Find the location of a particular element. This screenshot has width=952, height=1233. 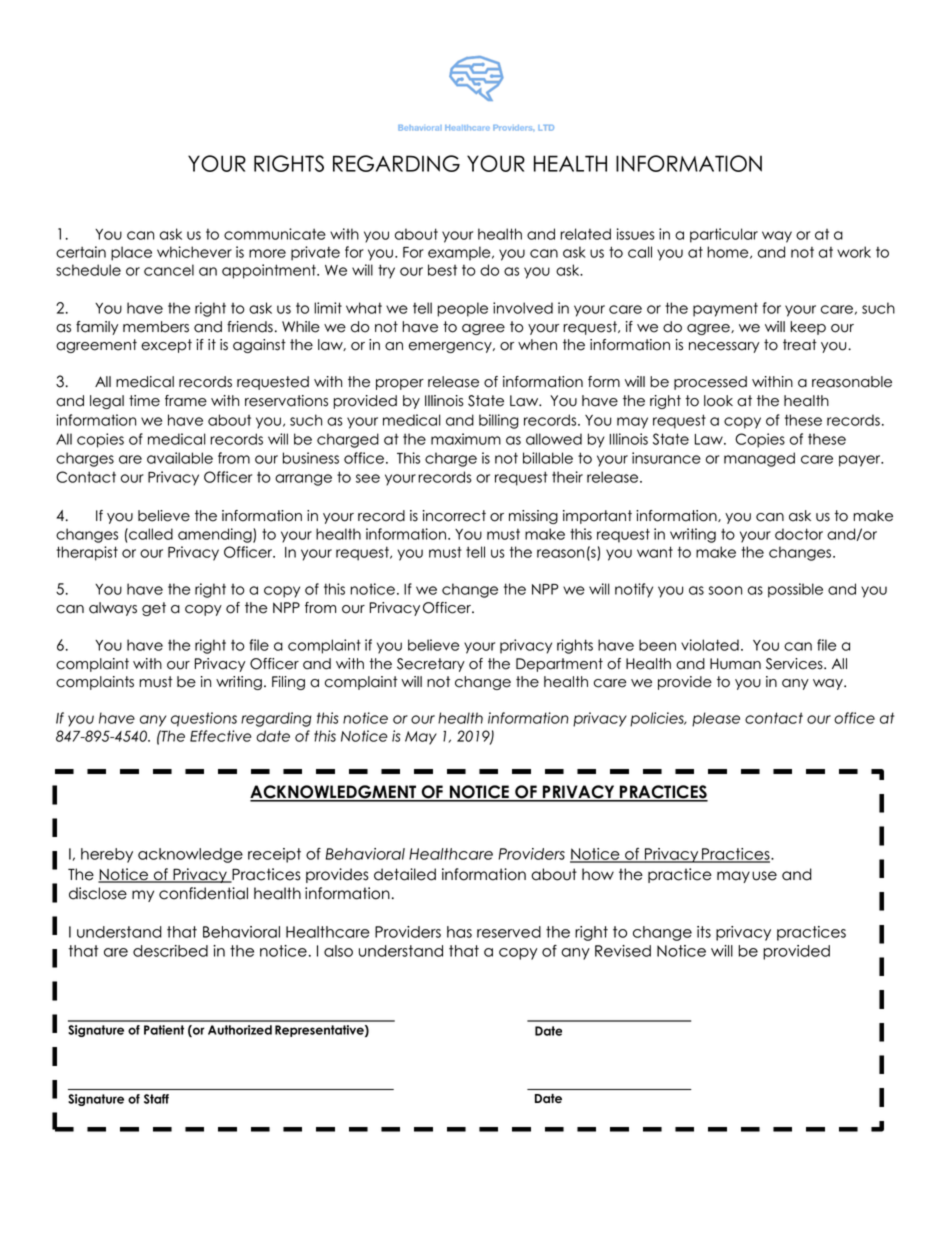

maximum is located at coordinates (466, 439).
